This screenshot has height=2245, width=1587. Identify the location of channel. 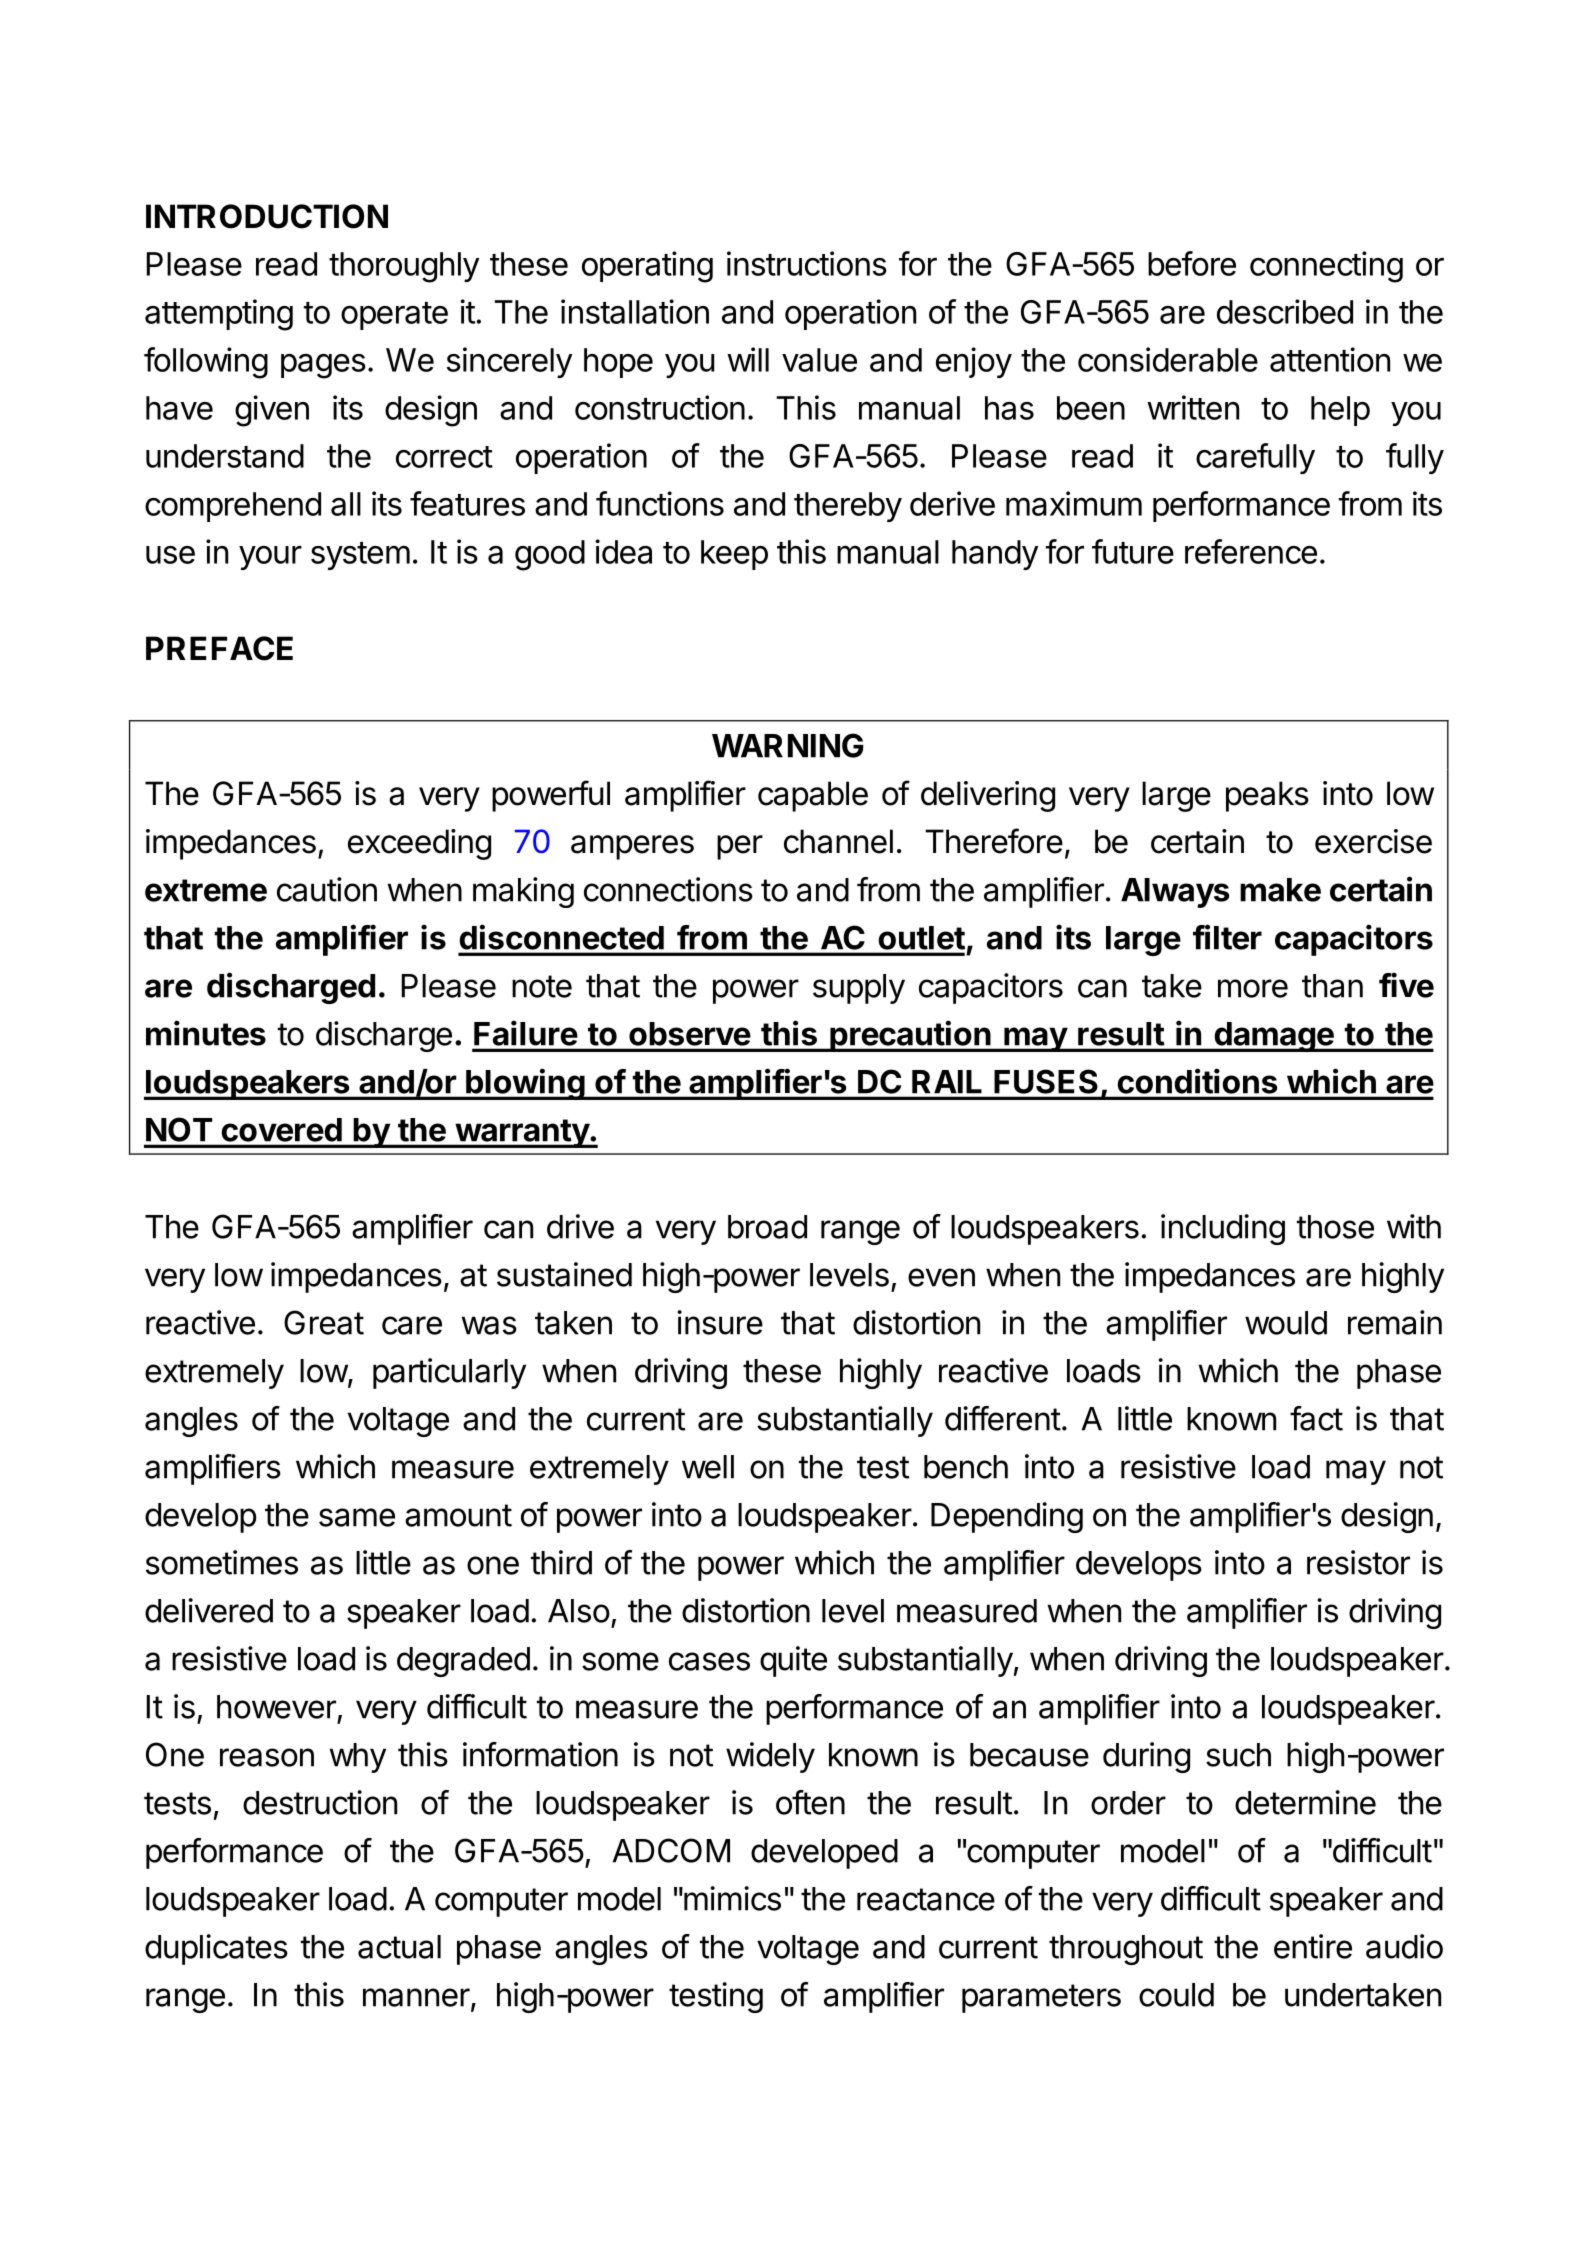
(838, 841).
